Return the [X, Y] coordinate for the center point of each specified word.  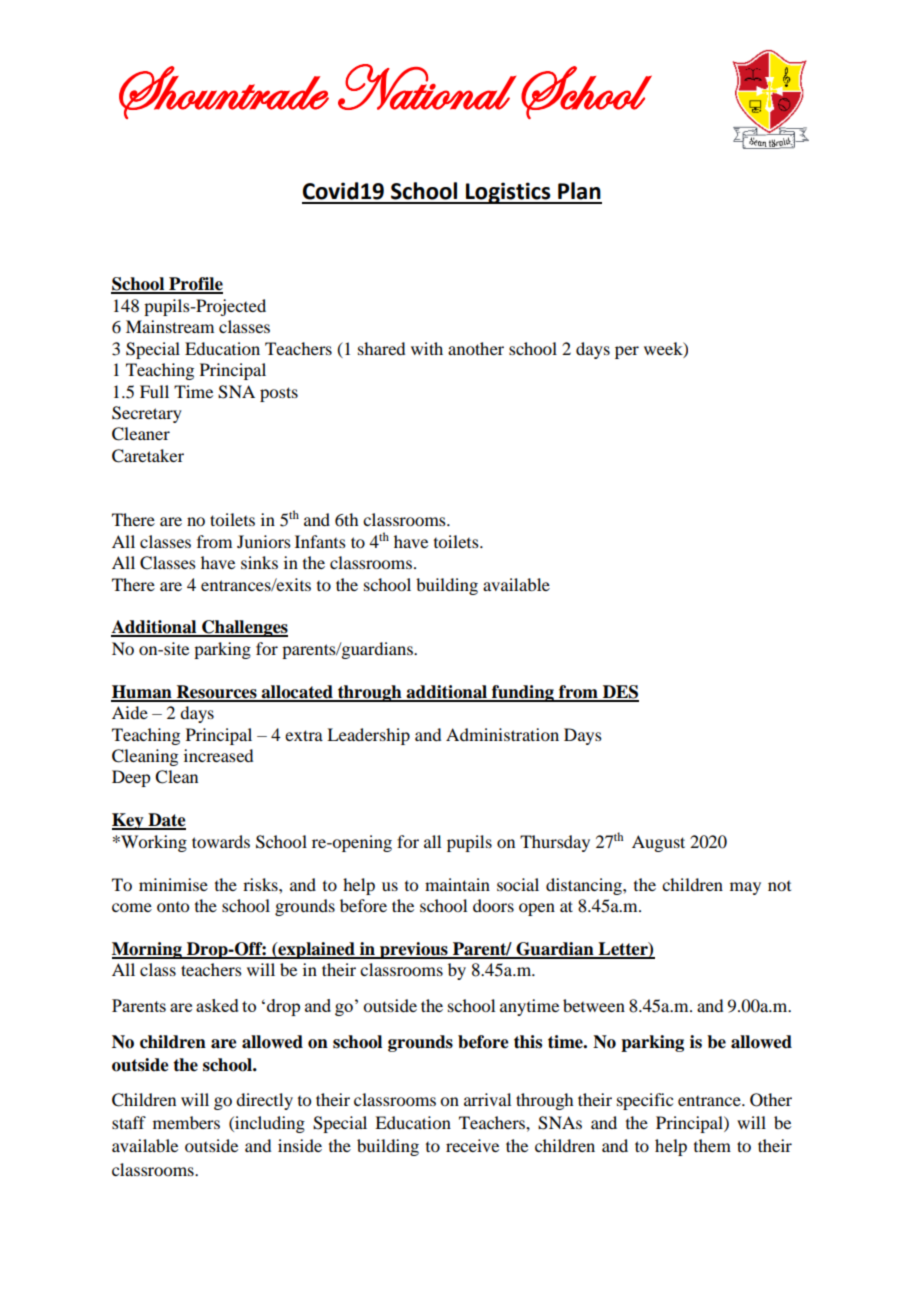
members [186, 1122]
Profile [195, 285]
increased [218, 755]
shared [381, 348]
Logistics [508, 193]
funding [523, 693]
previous [414, 950]
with [427, 348]
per [627, 352]
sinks [259, 562]
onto [173, 907]
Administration [502, 734]
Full [154, 391]
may [745, 888]
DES [620, 693]
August [658, 843]
